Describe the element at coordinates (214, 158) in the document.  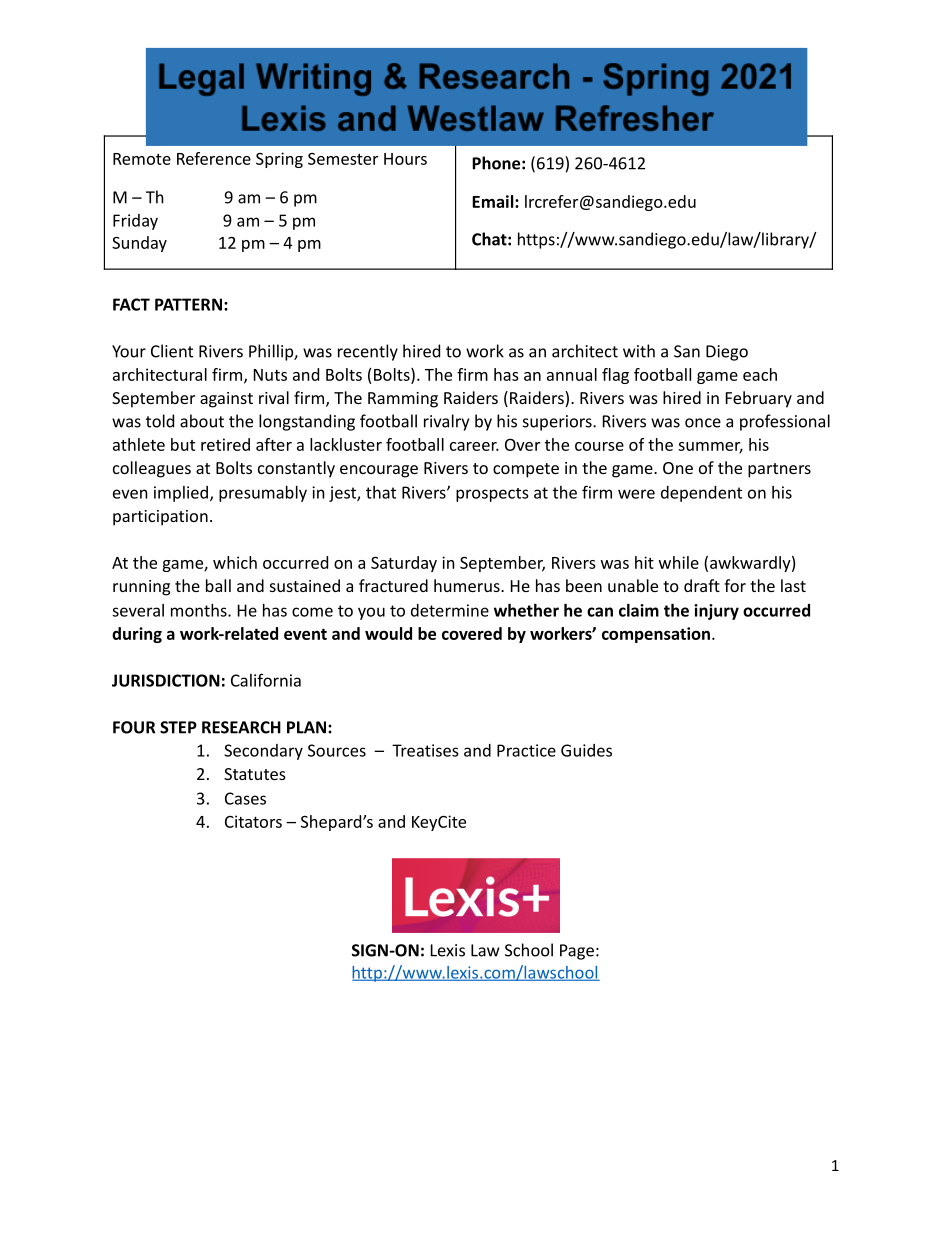
I see `Reference` at that location.
